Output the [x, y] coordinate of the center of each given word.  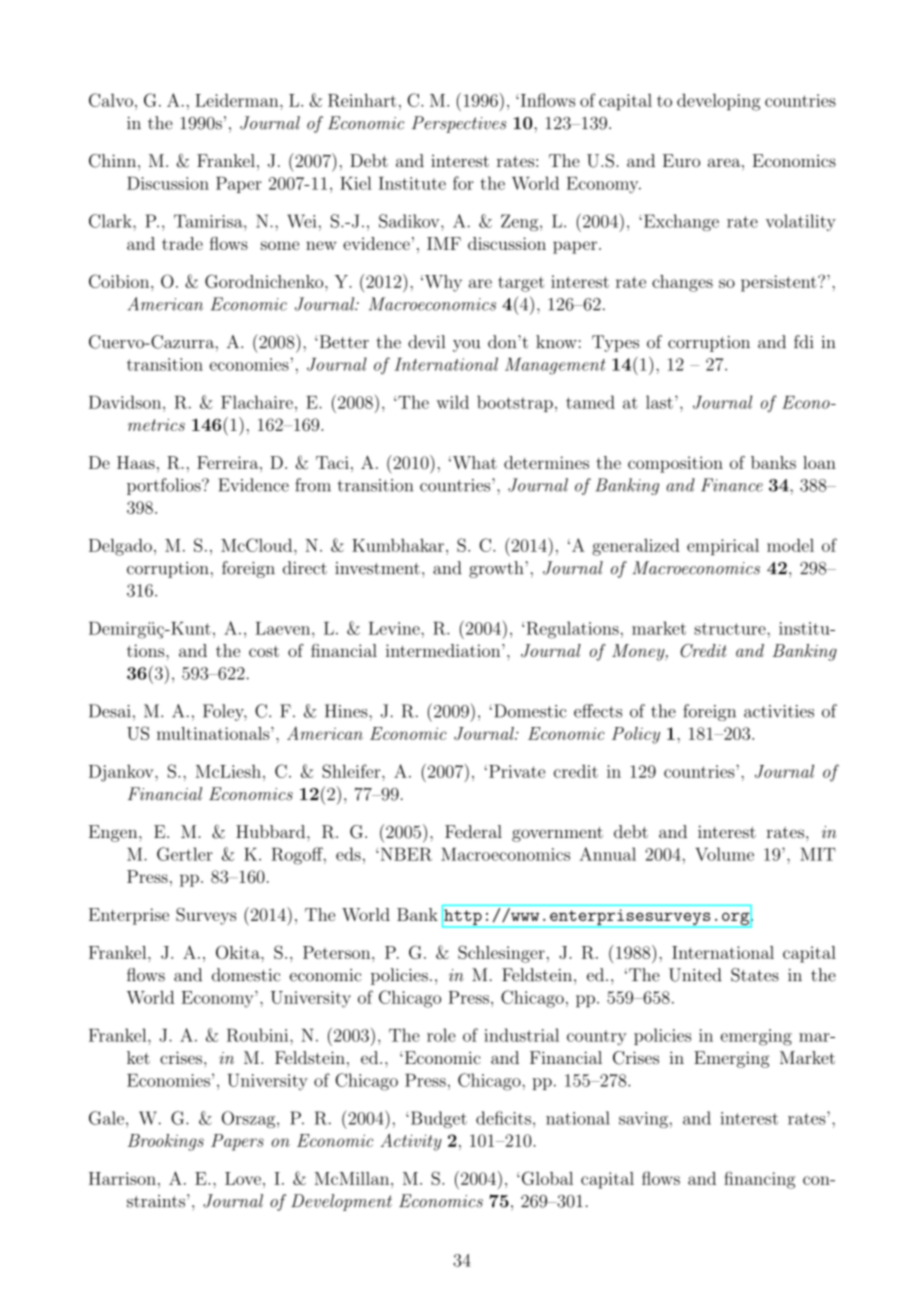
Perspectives [459, 124]
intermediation [444, 650]
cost [264, 651]
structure [730, 629]
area [724, 162]
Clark [111, 221]
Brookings [166, 1142]
